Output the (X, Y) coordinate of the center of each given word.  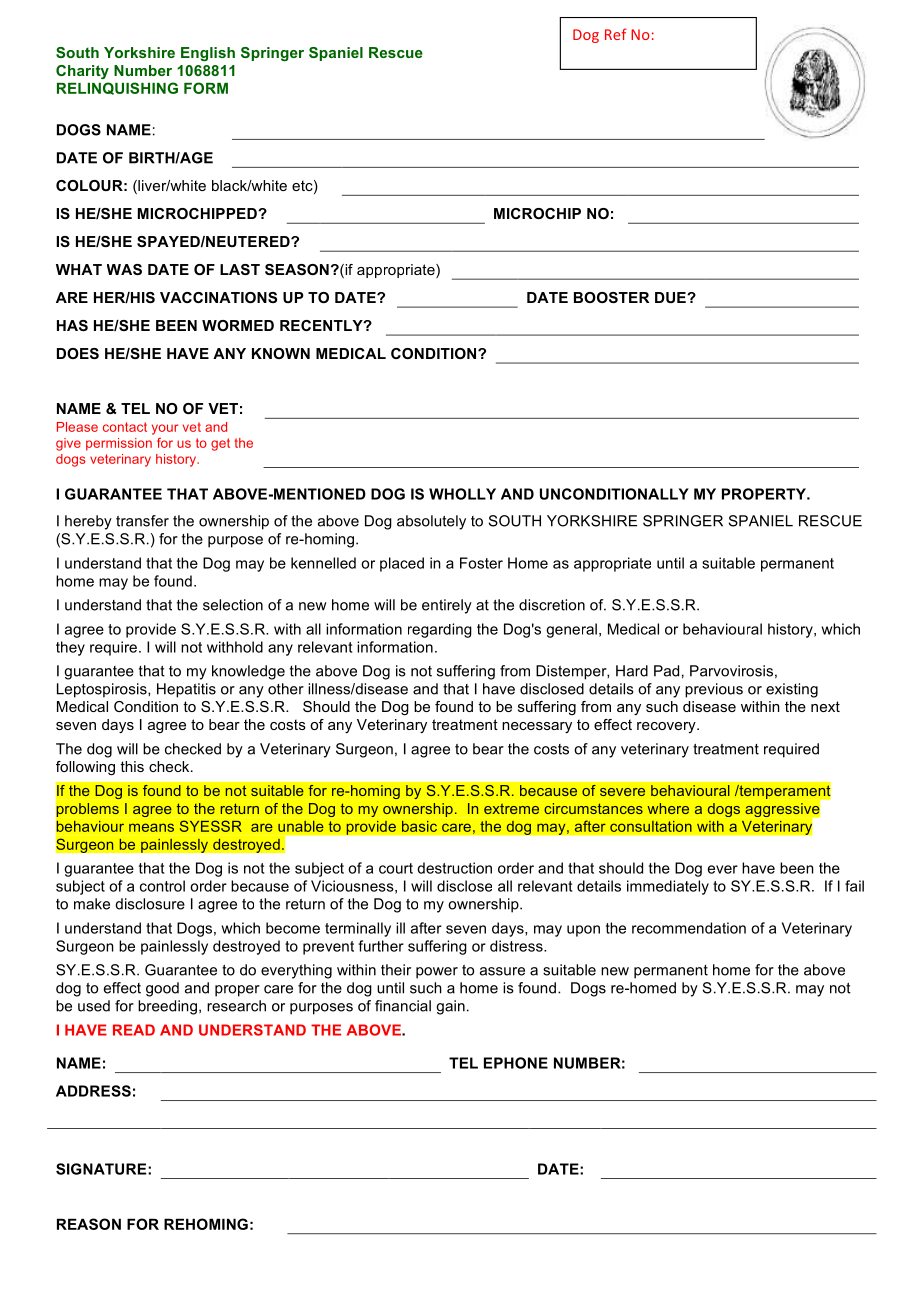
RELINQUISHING (117, 88)
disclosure (150, 904)
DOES (78, 353)
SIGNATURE (102, 1169)
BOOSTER (611, 297)
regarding (440, 630)
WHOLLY (462, 494)
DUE (671, 297)
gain (450, 1007)
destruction (454, 868)
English (208, 54)
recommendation (689, 928)
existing (792, 690)
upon (583, 931)
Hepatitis (186, 690)
